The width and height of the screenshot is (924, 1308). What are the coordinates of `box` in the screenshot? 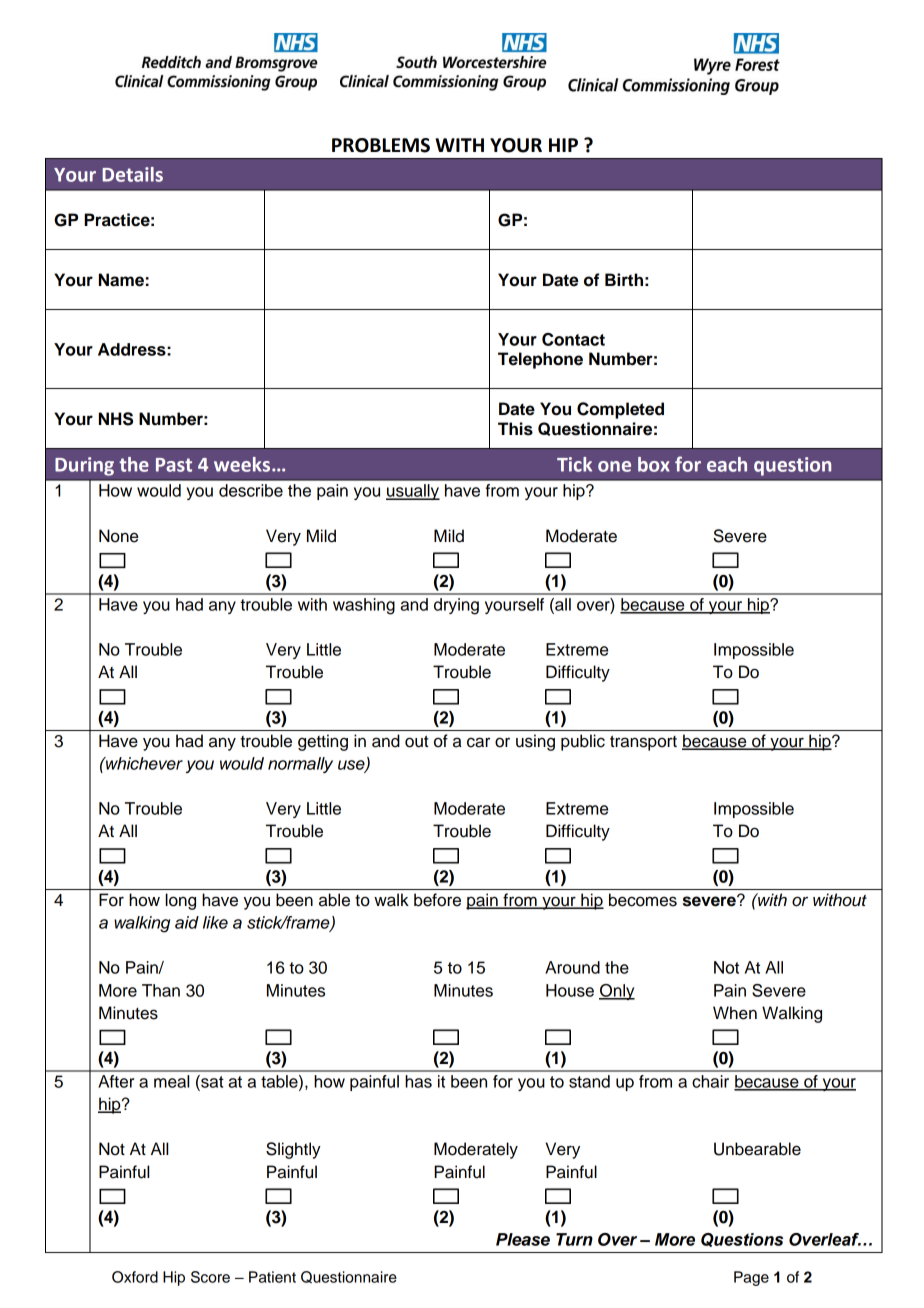 It's located at (654, 464).
